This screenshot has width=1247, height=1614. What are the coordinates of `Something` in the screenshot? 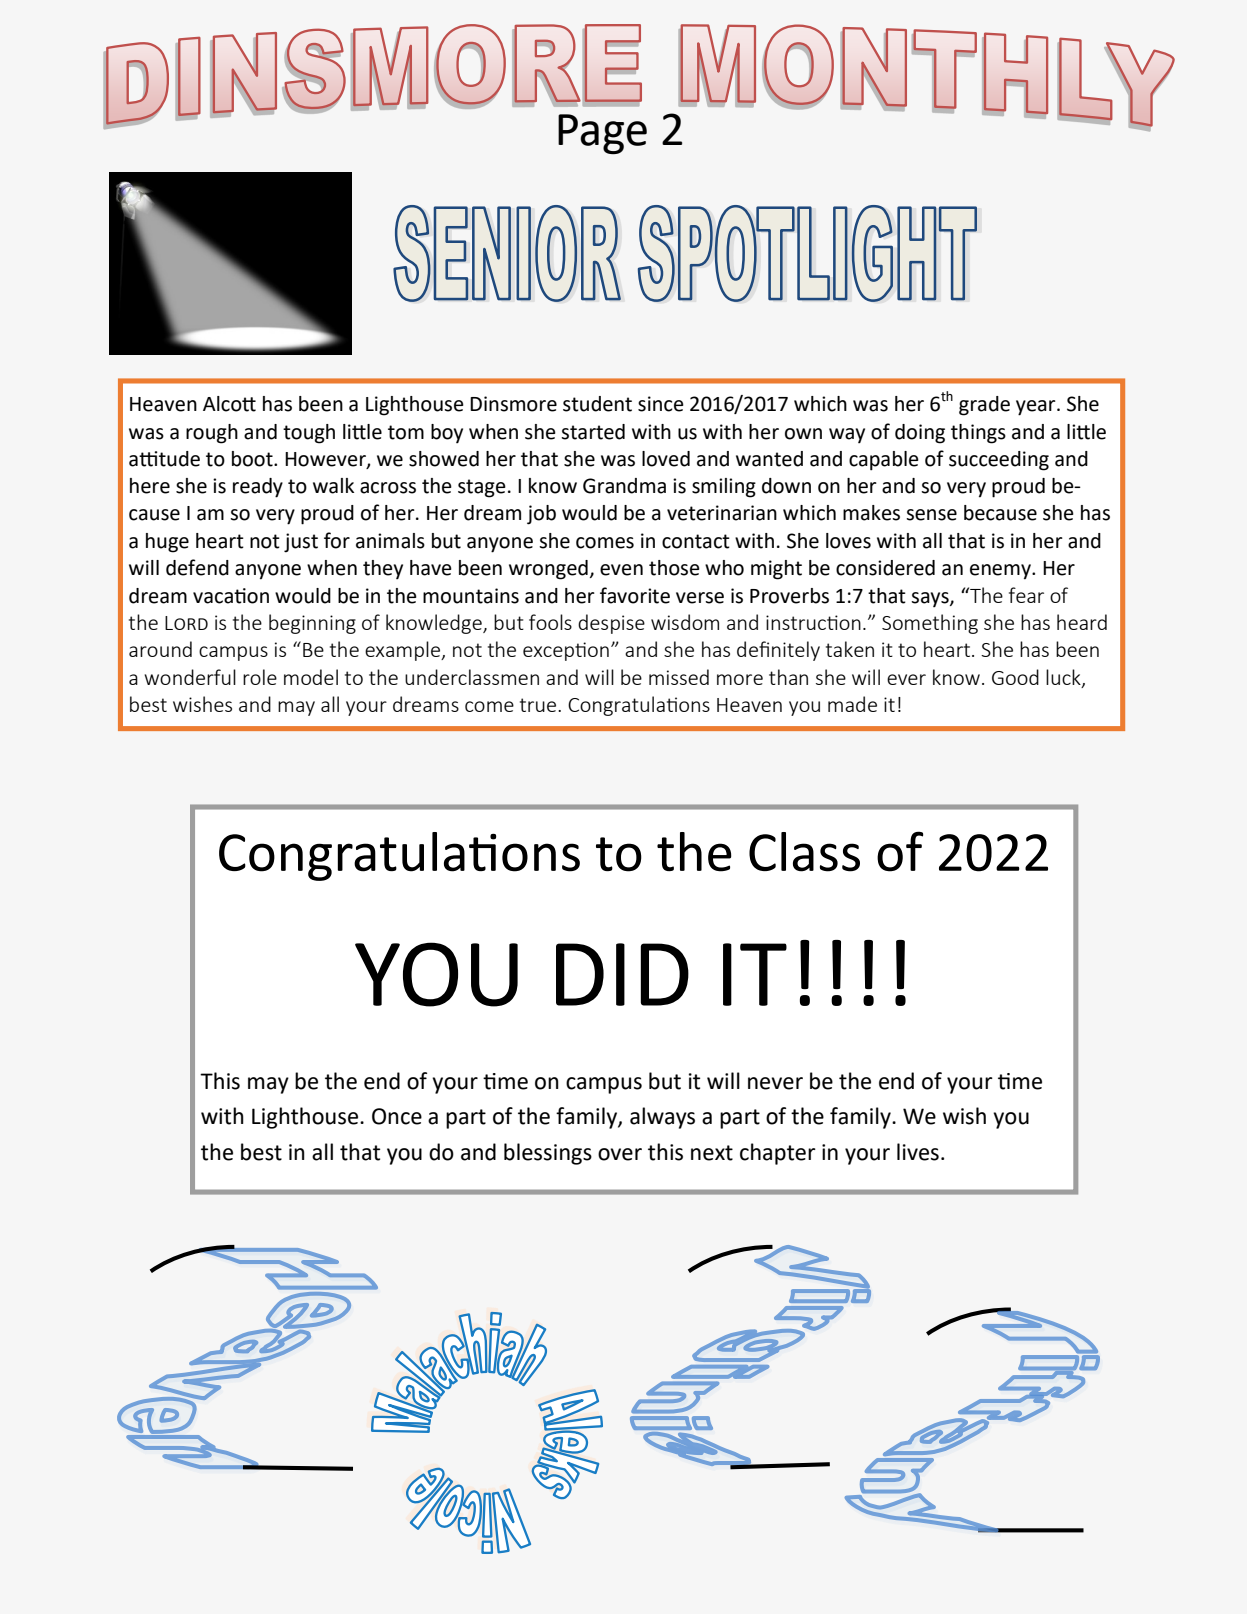 It's located at (930, 624).
